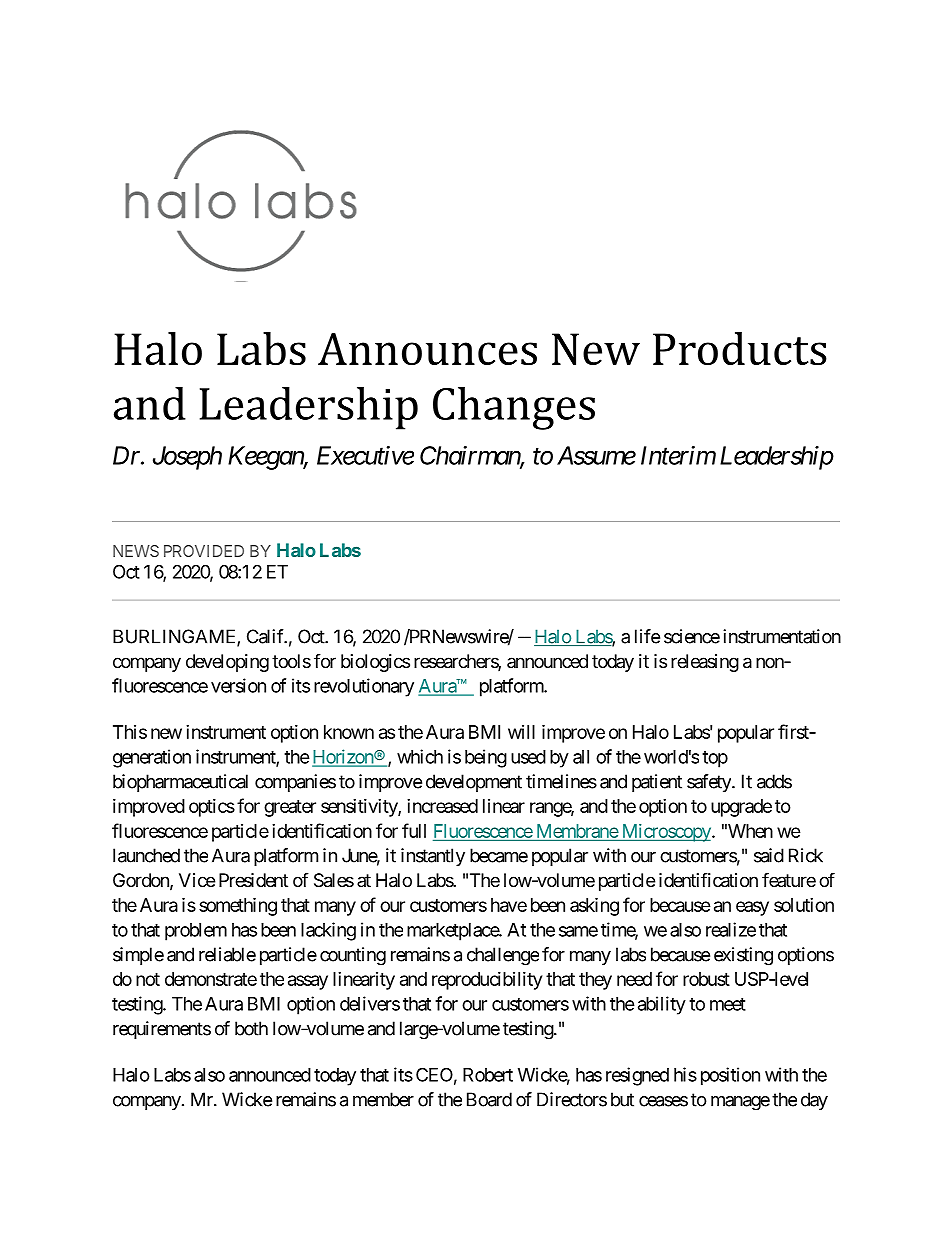  Describe the element at coordinates (752, 908) in the page. I see `easy` at that location.
